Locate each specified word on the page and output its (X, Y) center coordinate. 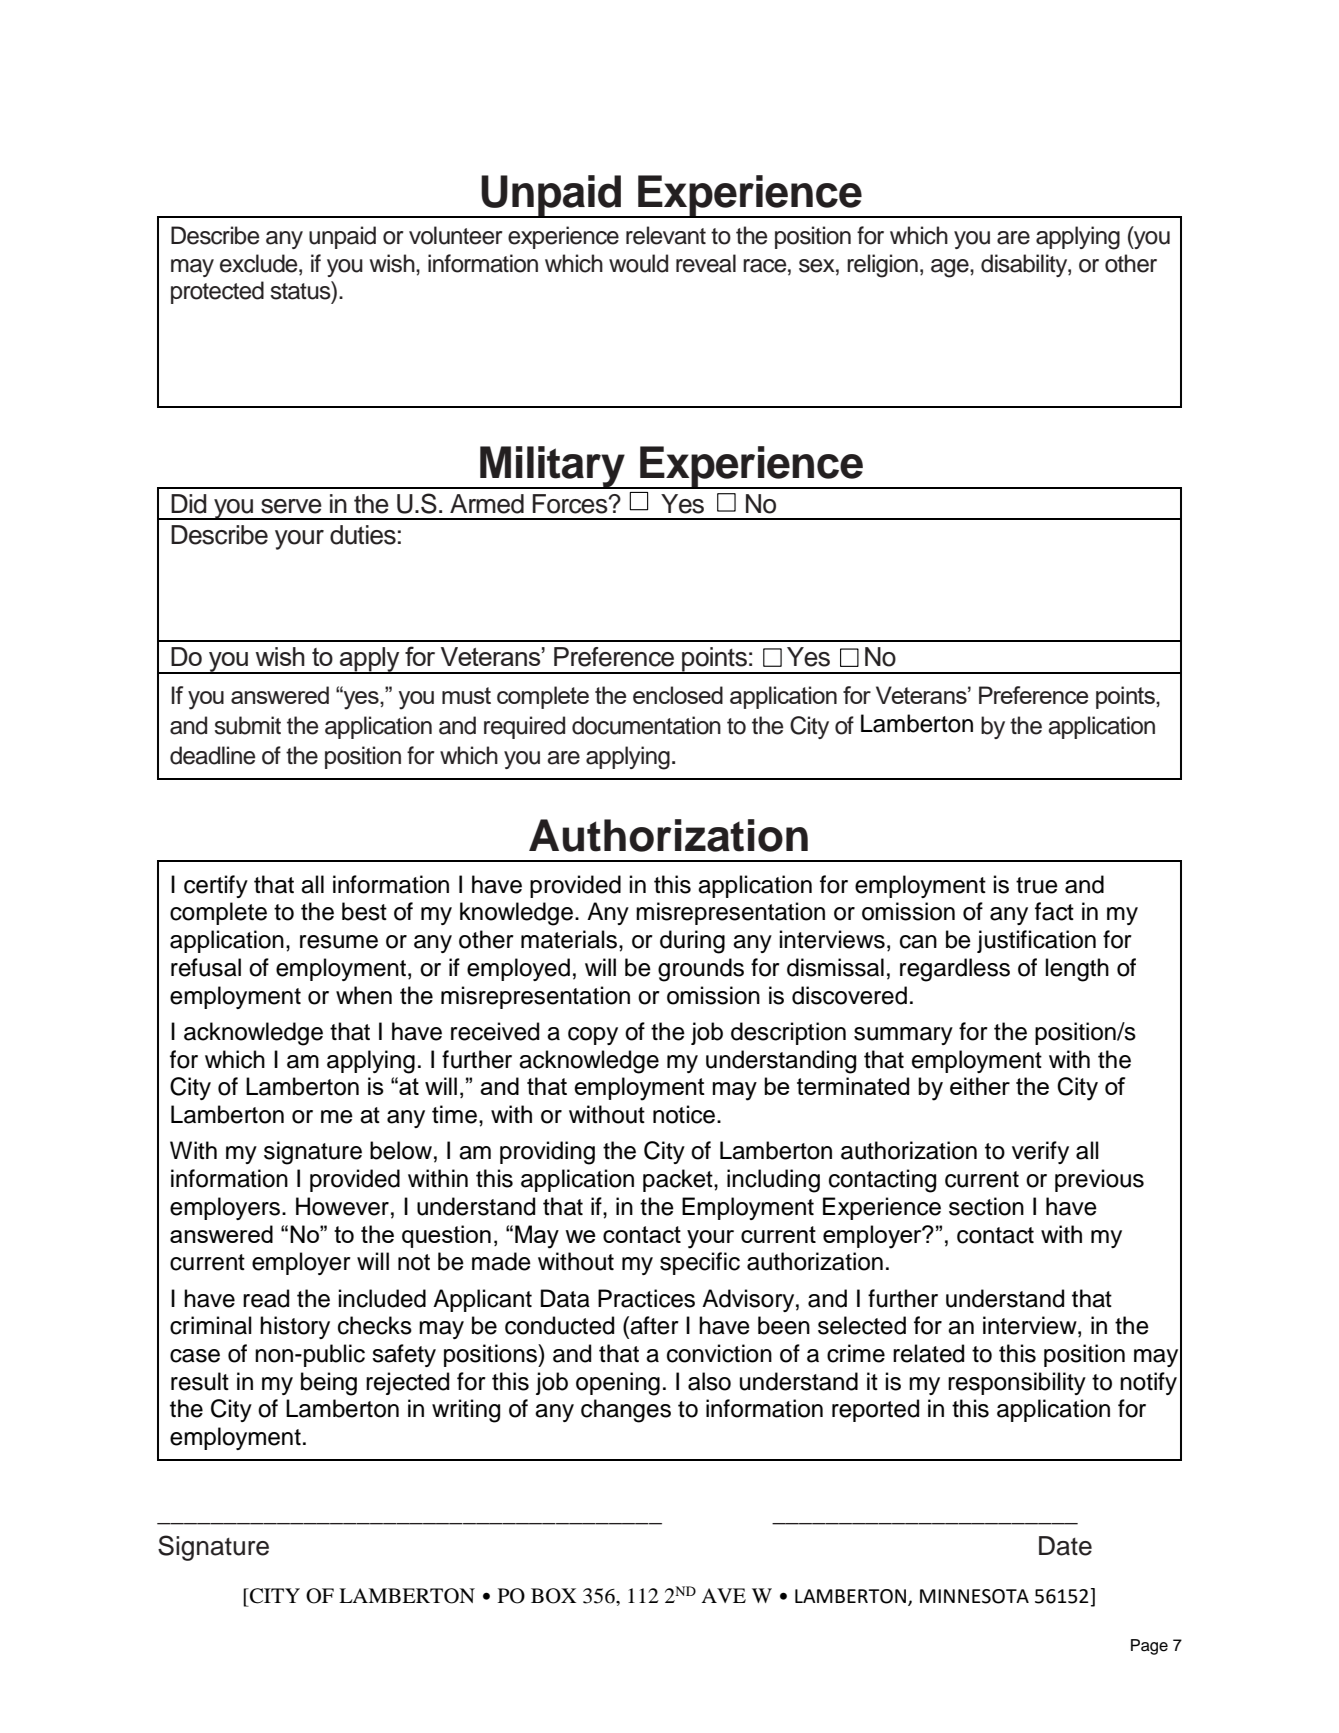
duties (363, 535)
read (266, 1298)
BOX (553, 1596)
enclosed (678, 695)
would (638, 263)
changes (626, 1411)
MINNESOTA (974, 1596)
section (986, 1206)
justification (1036, 941)
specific (700, 1263)
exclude (260, 263)
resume (339, 942)
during (692, 942)
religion (882, 266)
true (1037, 885)
